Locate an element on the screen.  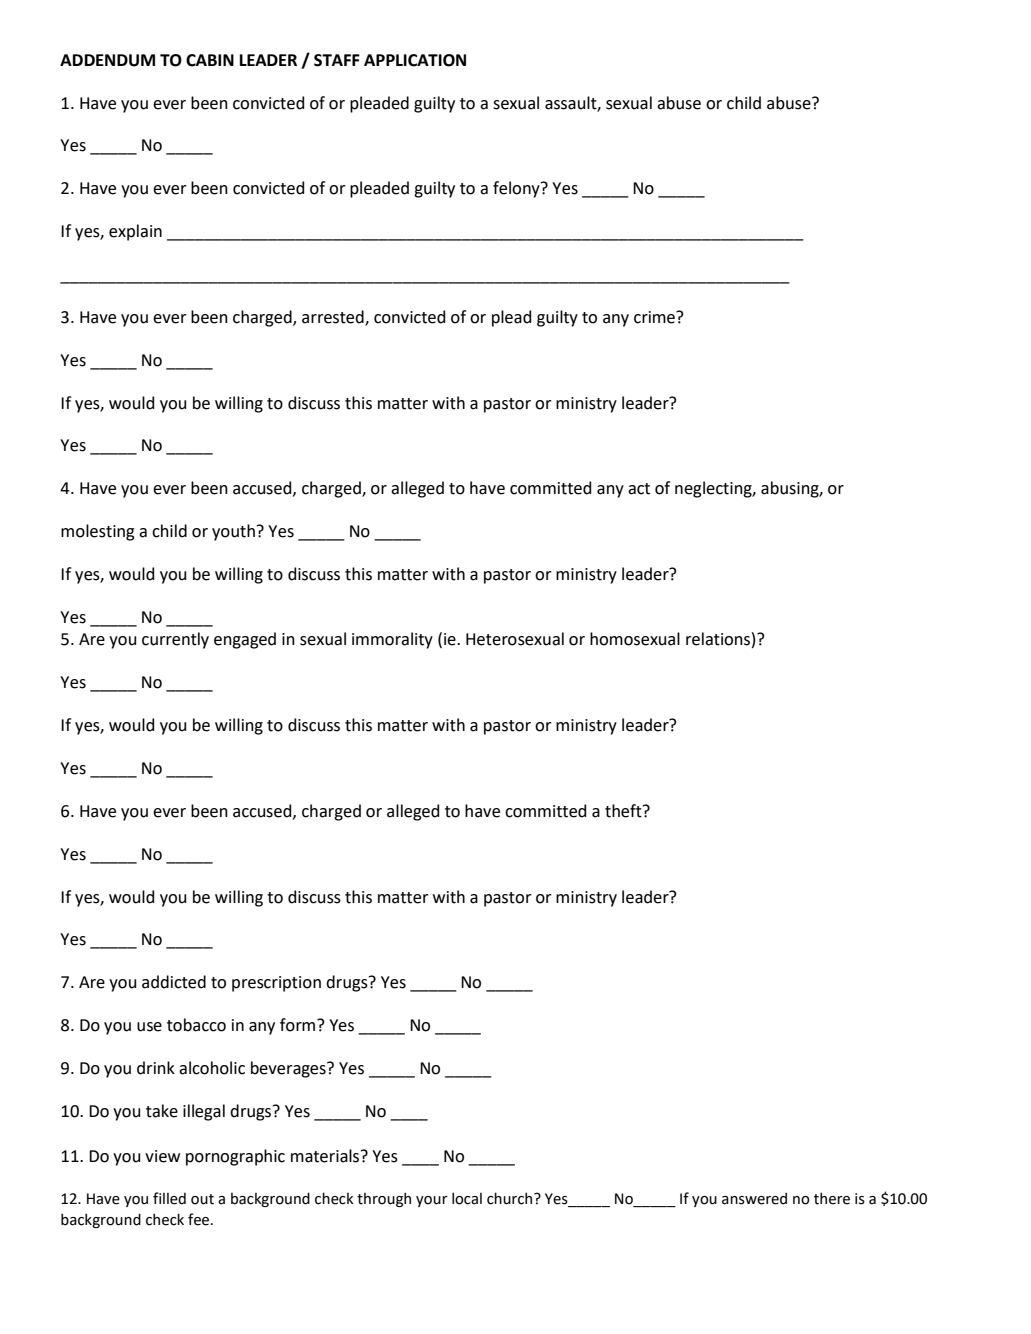
arrested is located at coordinates (334, 317).
